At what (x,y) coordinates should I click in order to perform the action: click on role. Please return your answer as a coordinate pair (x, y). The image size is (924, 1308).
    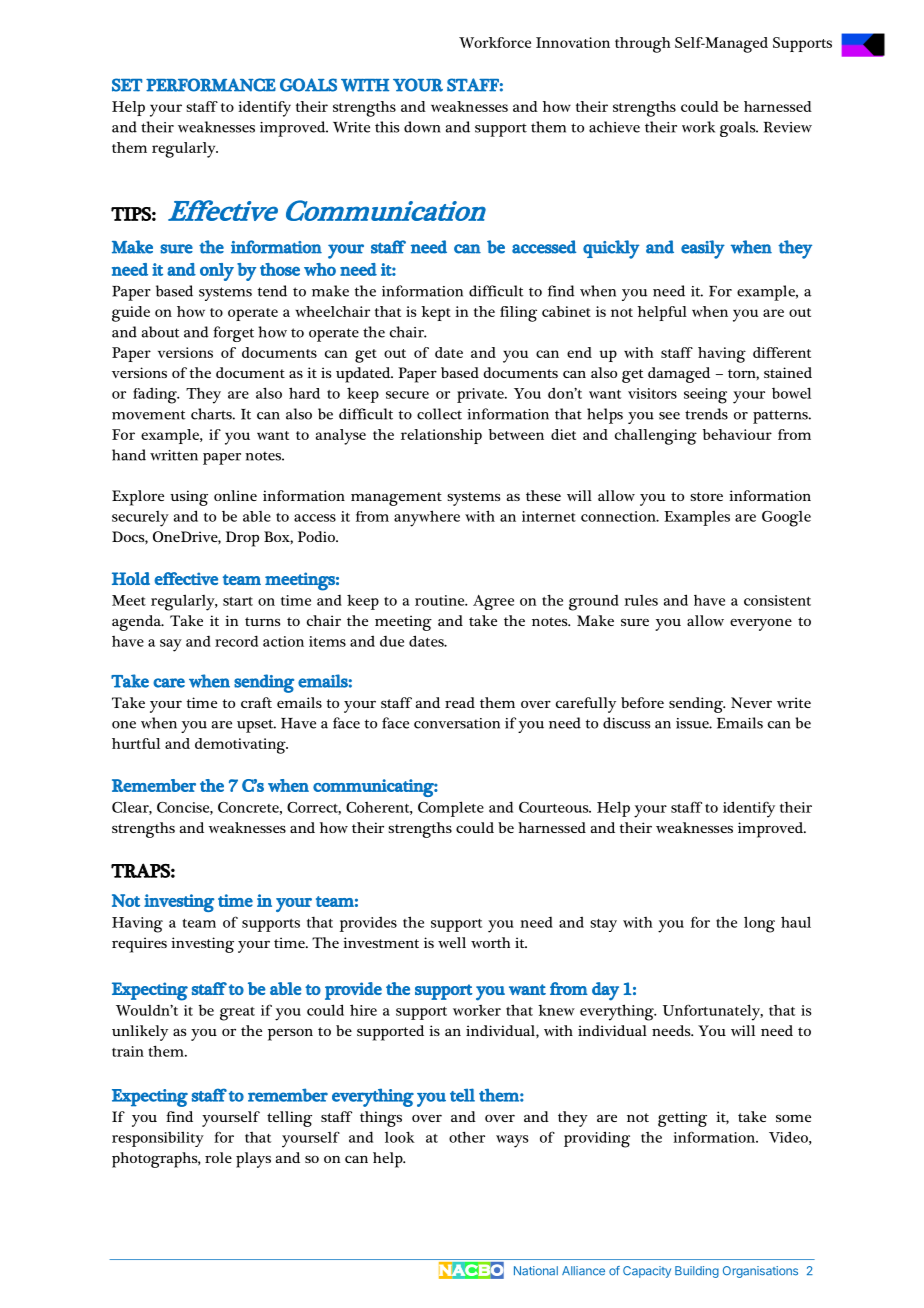
    Looking at the image, I should click on (218, 1157).
